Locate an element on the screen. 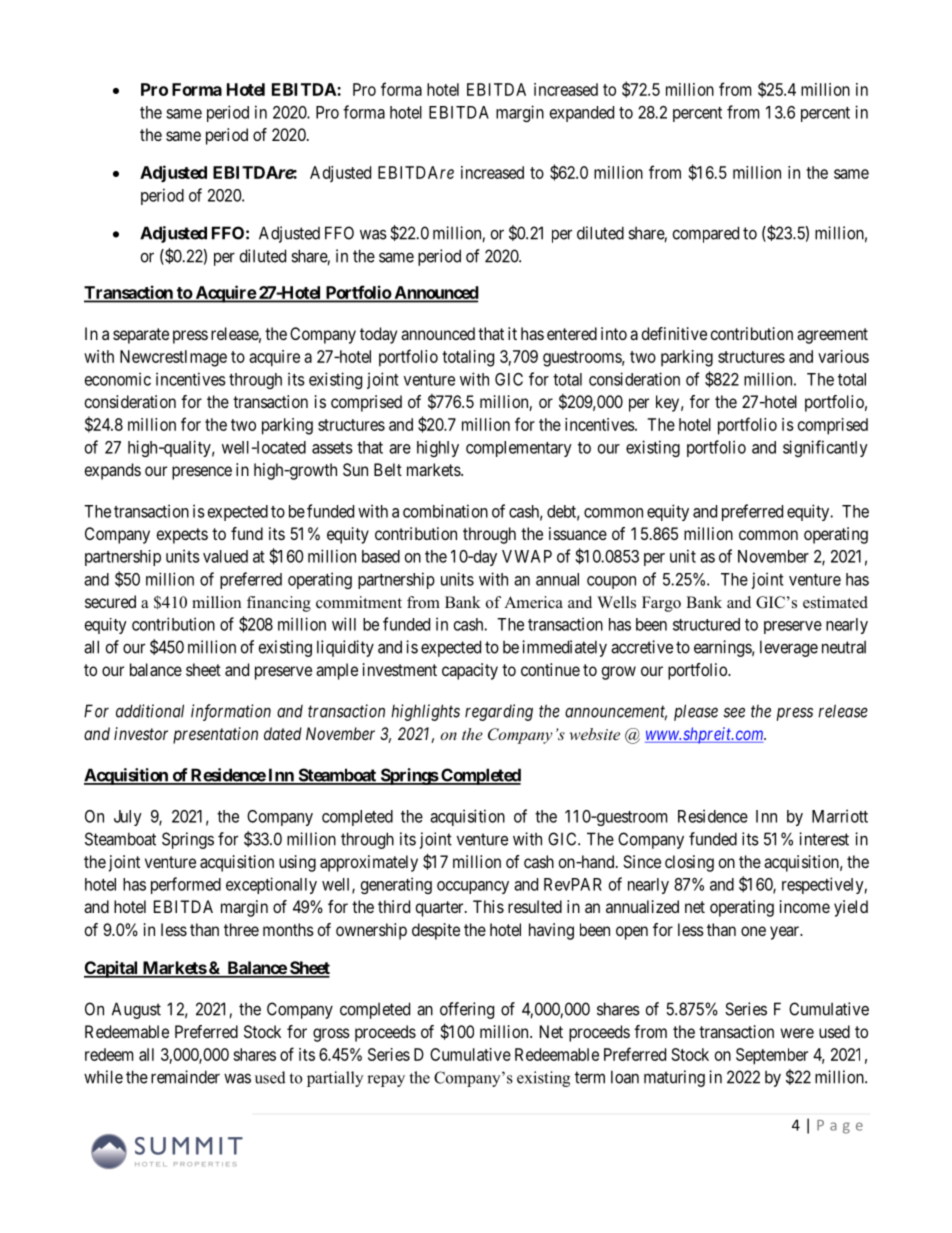 The height and width of the screenshot is (1233, 952). separate is located at coordinates (141, 336).
